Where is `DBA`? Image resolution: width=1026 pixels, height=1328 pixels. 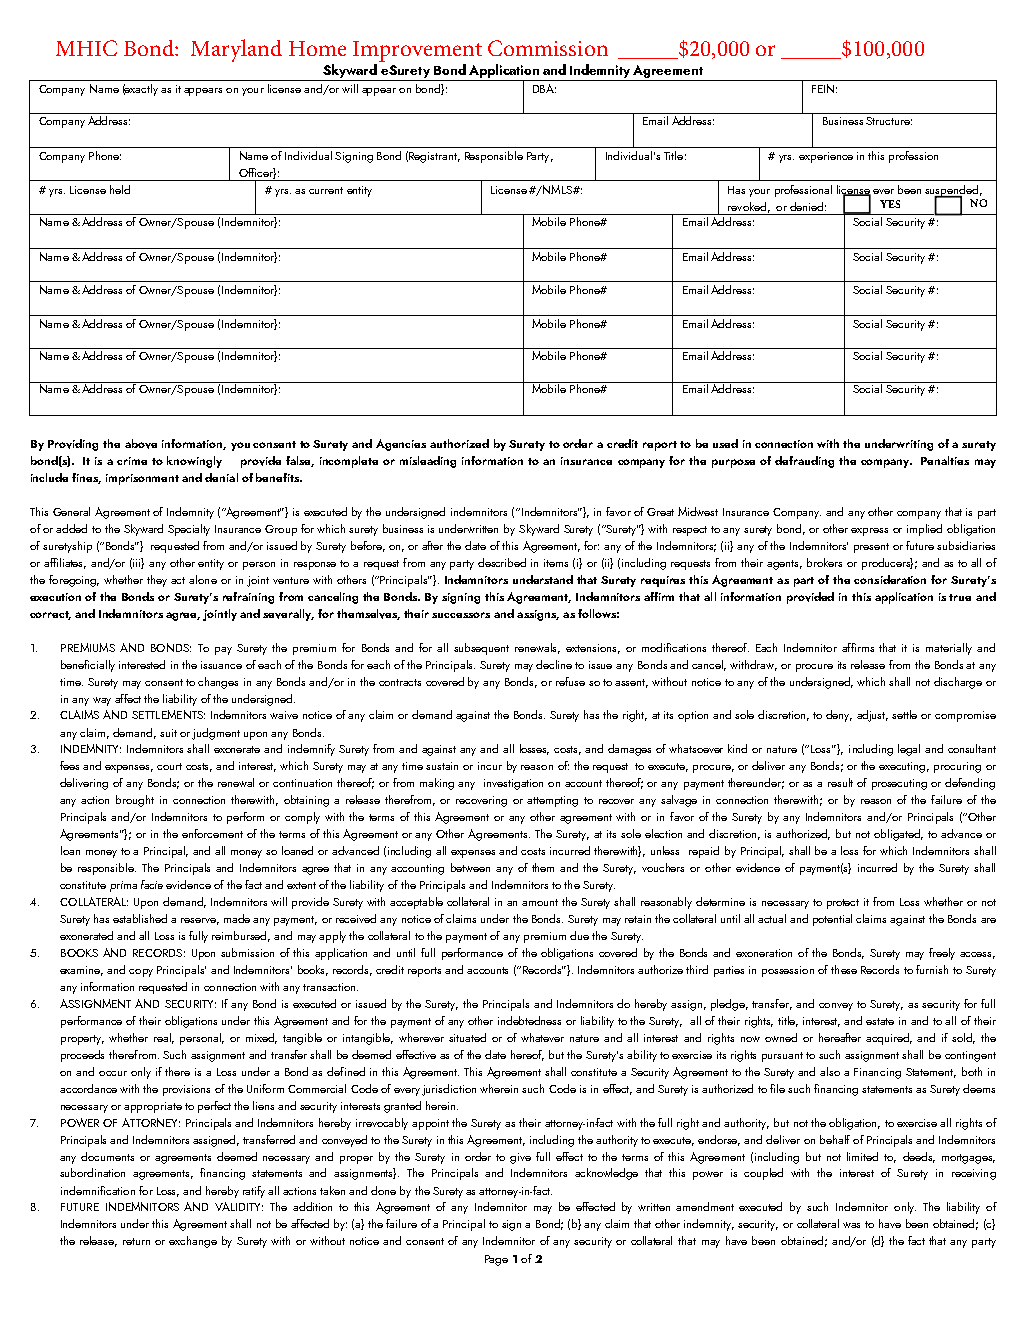 DBA is located at coordinates (544, 88).
